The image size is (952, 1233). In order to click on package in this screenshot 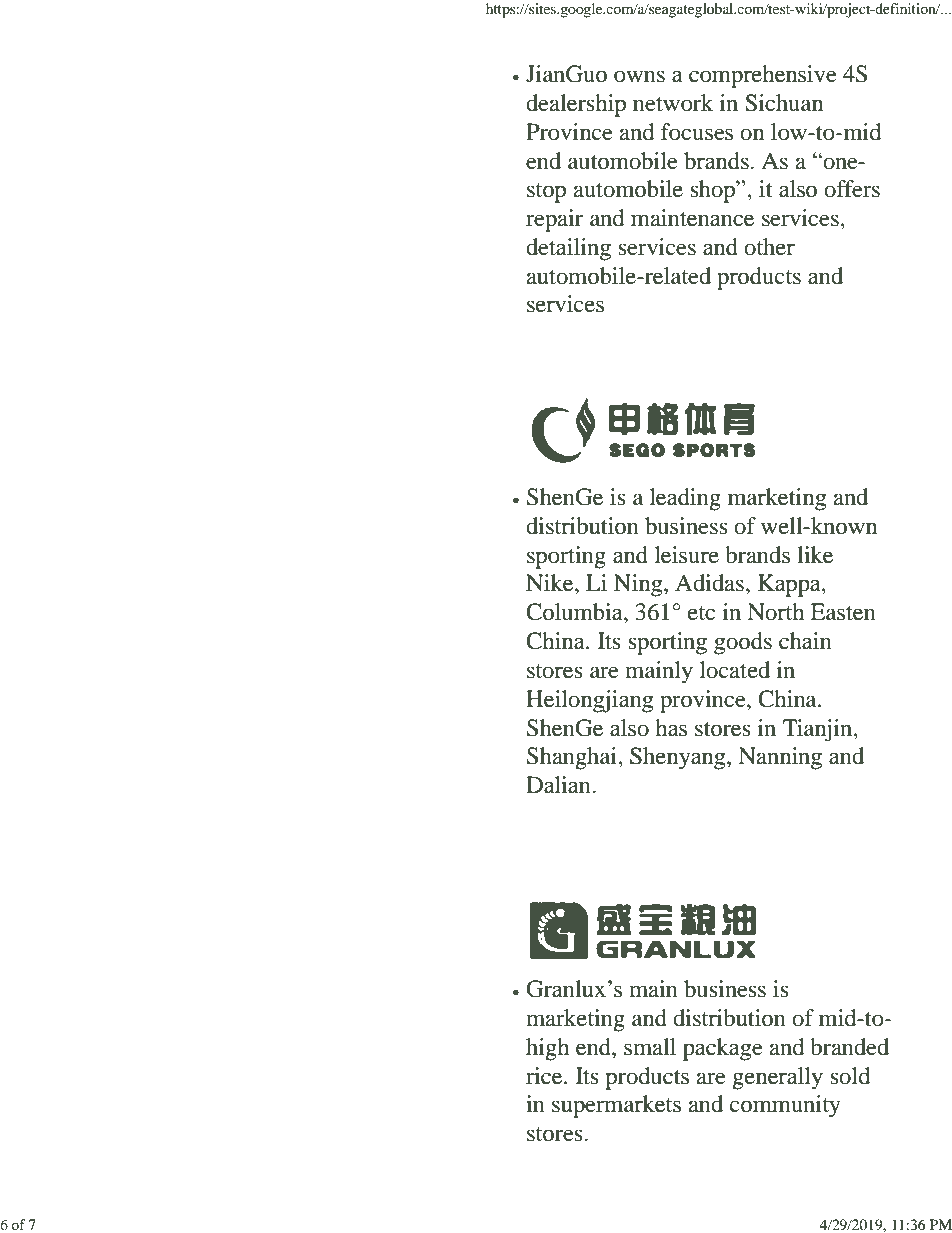, I will do `click(723, 1049)`.
